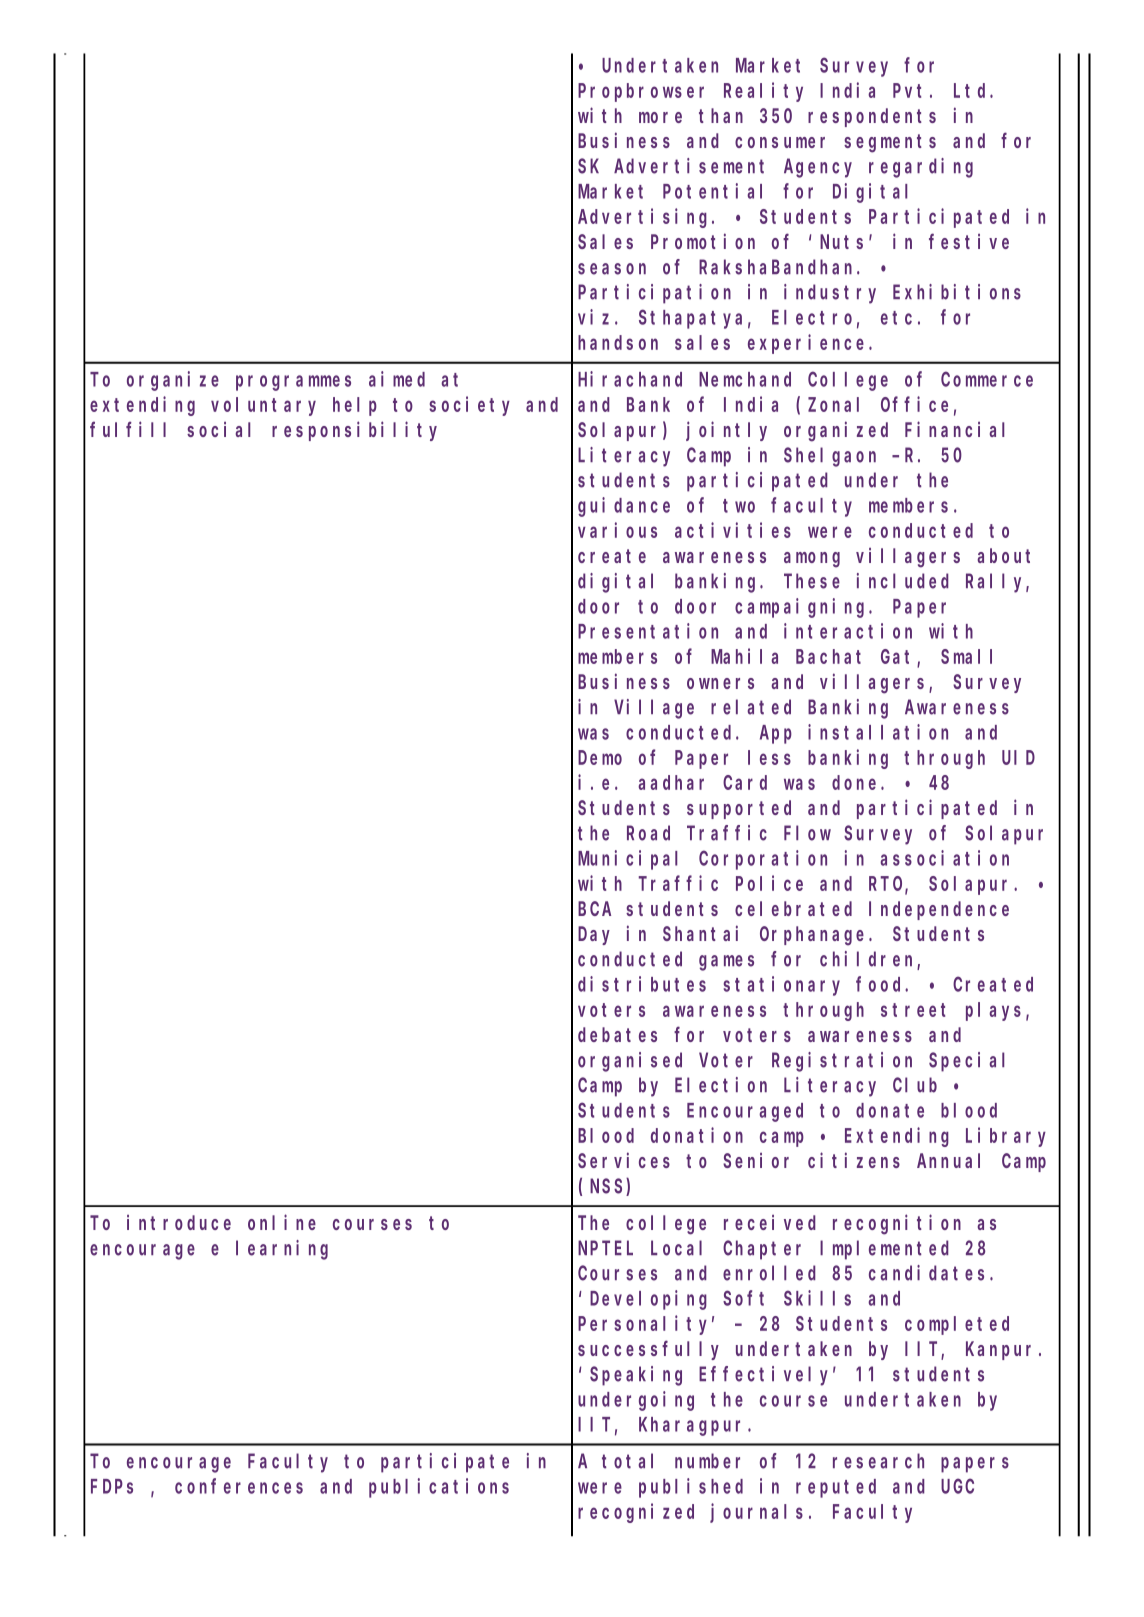 Image resolution: width=1144 pixels, height=1617 pixels. Describe the element at coordinates (660, 117) in the document. I see `more` at that location.
